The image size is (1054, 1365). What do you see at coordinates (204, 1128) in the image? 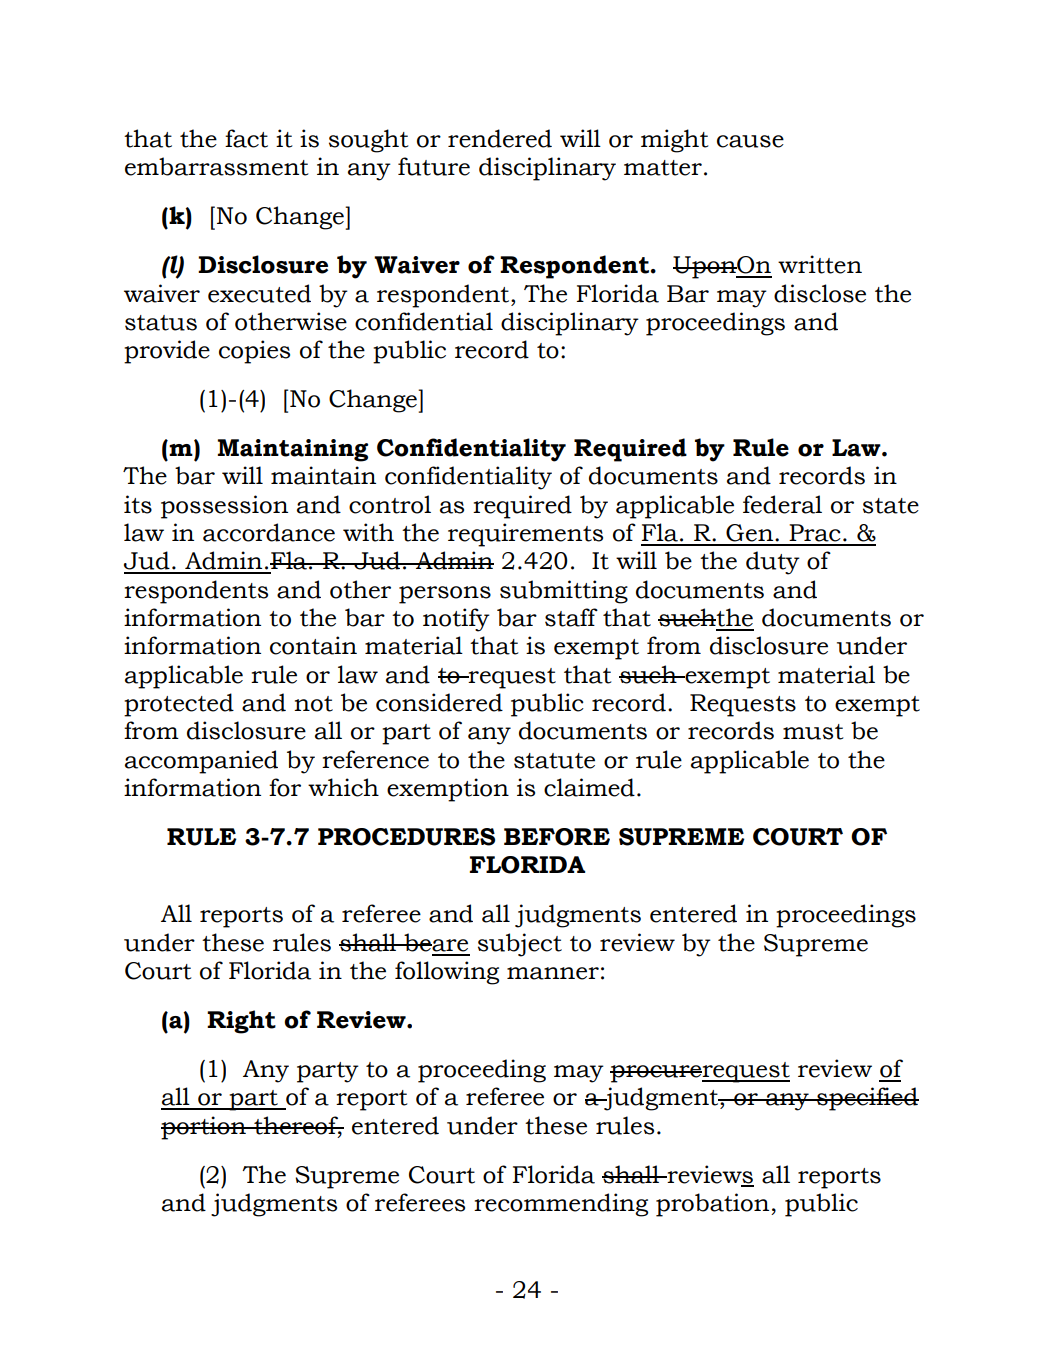
I see `portion` at bounding box center [204, 1128].
